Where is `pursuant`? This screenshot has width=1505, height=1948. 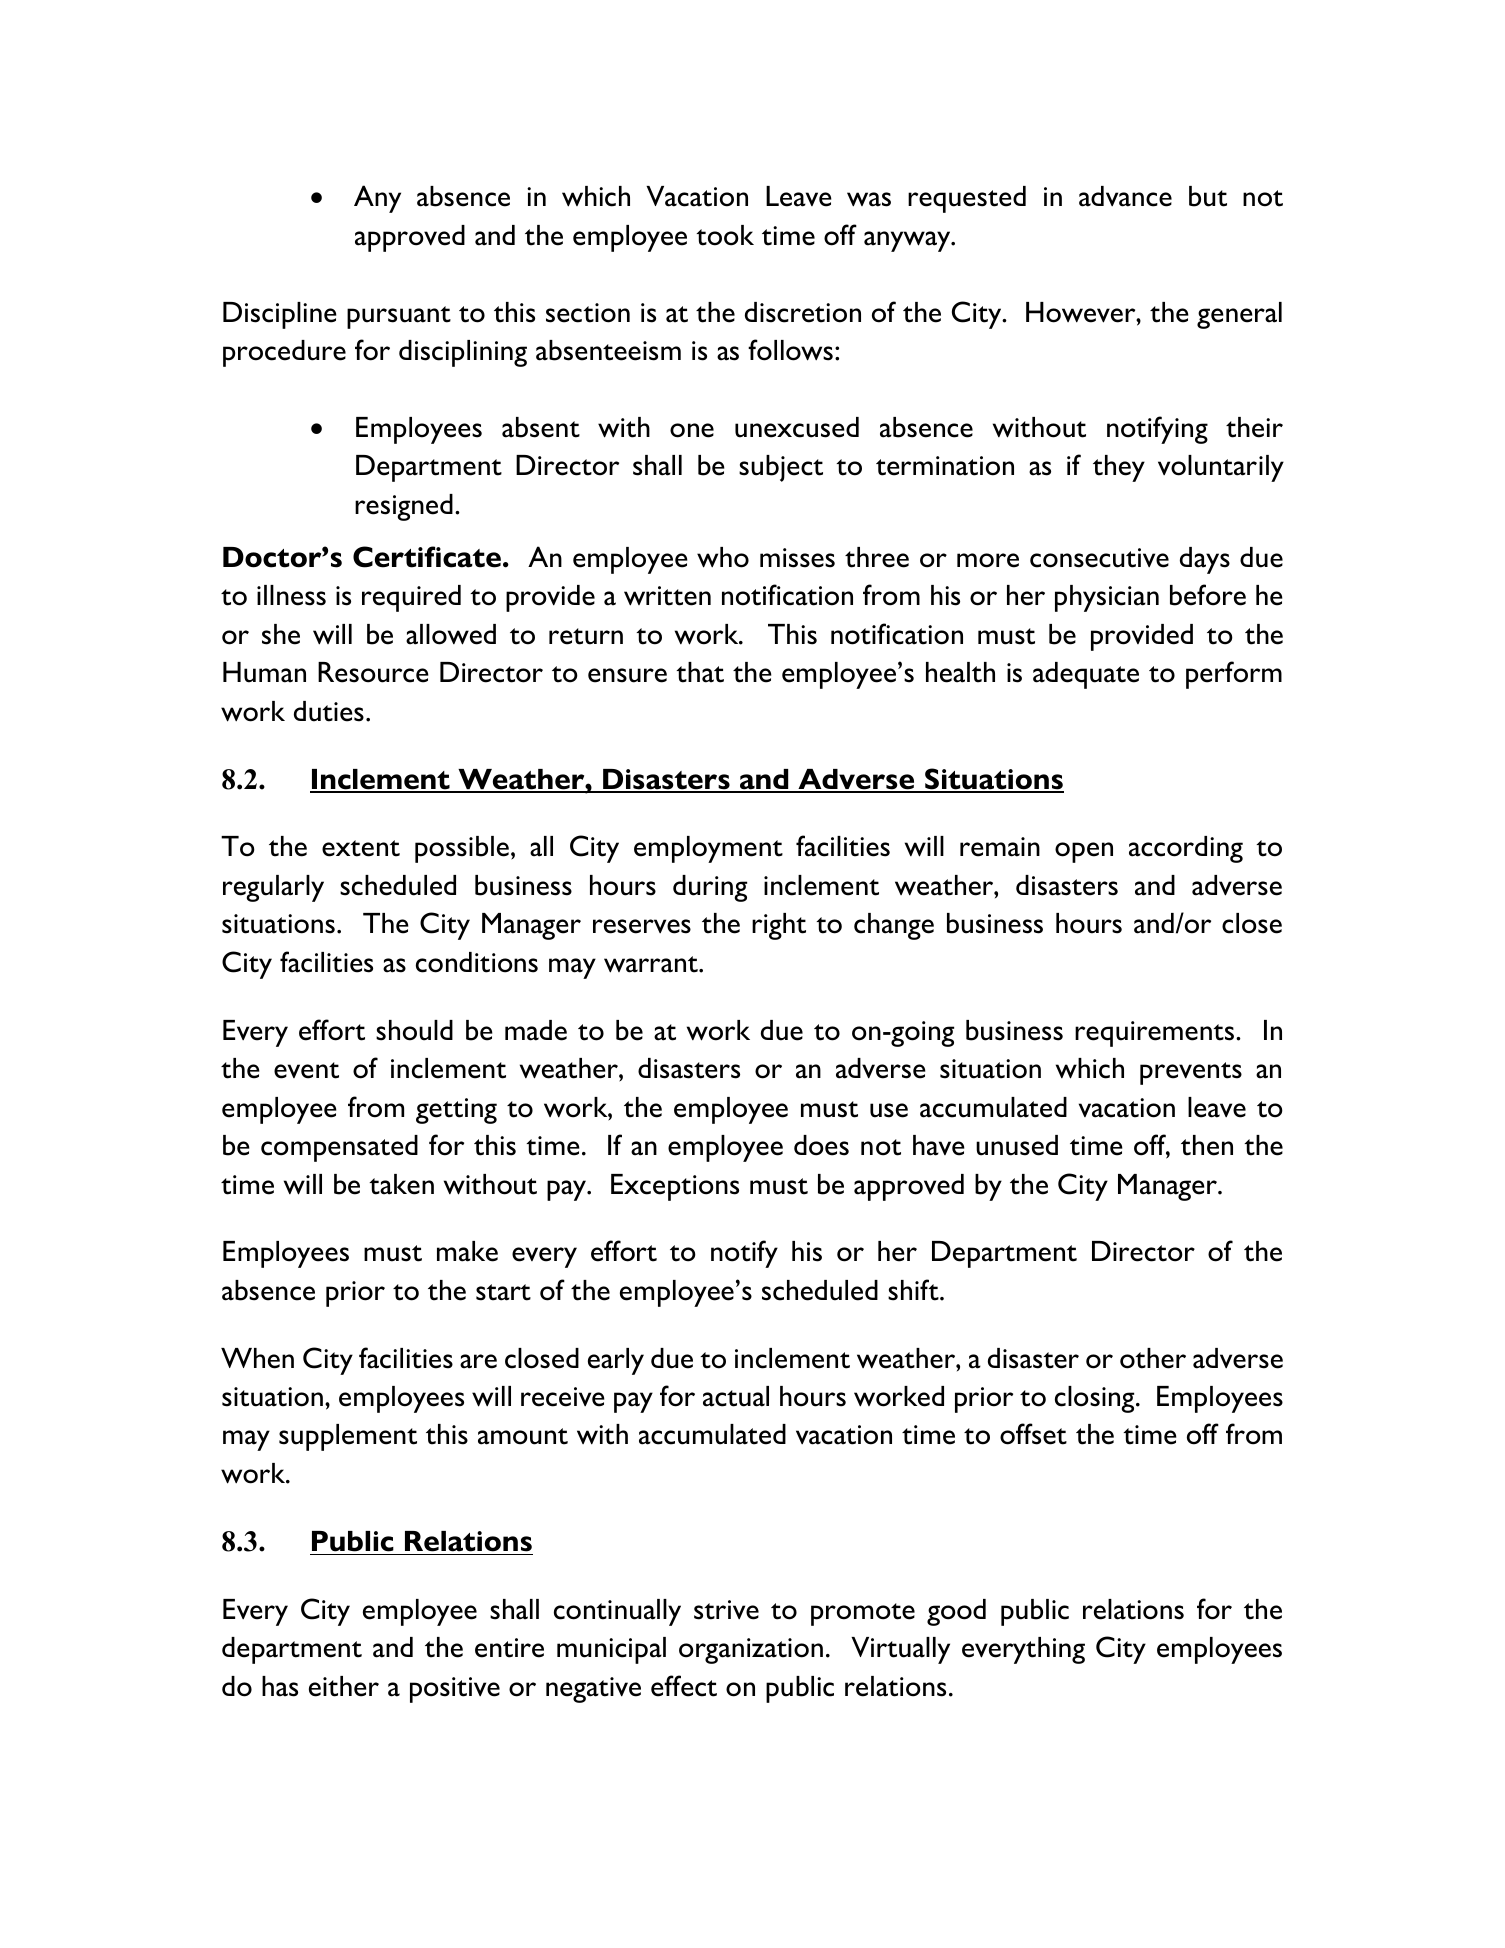 pursuant is located at coordinates (399, 317).
